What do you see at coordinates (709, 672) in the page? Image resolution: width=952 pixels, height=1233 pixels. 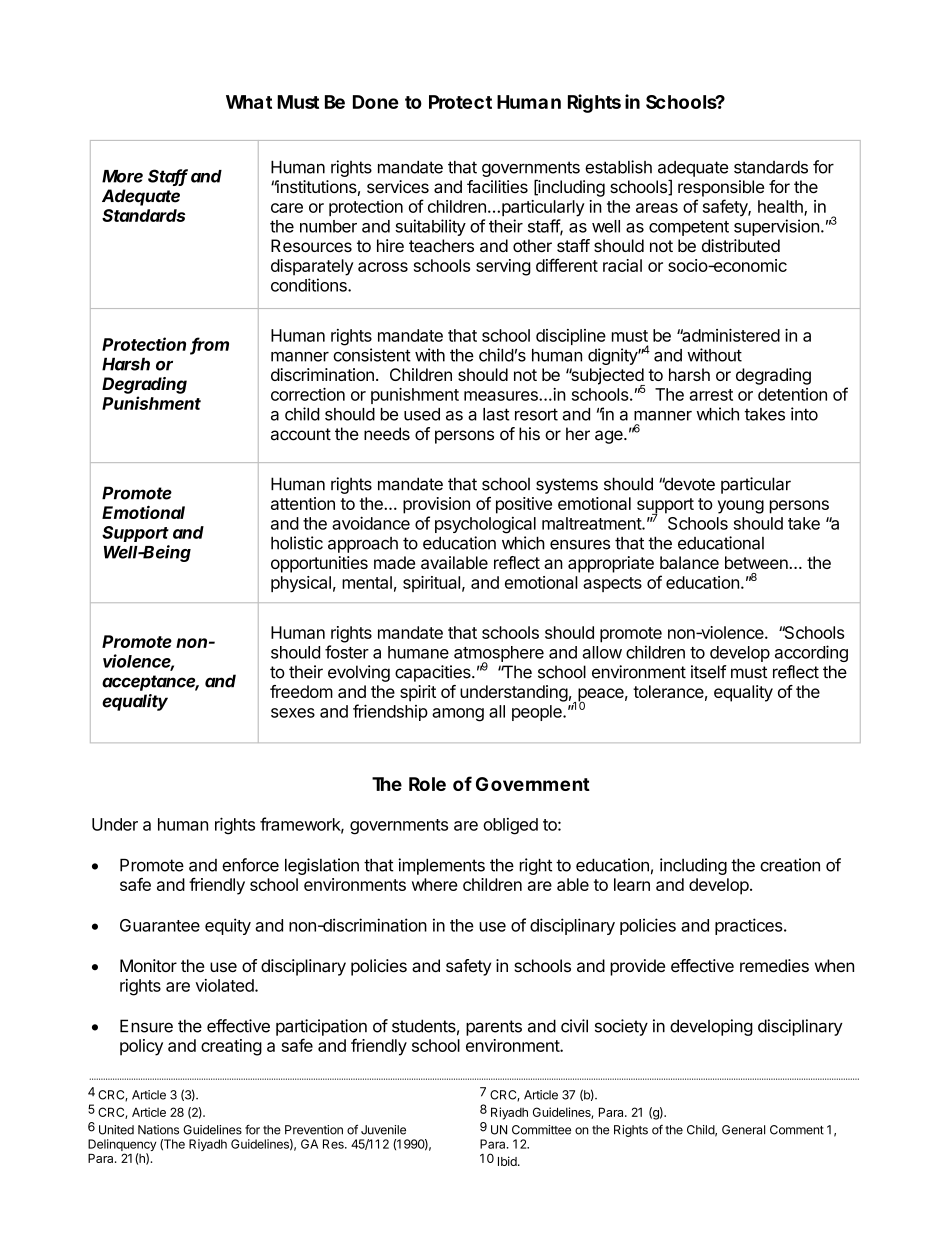 I see `itself` at bounding box center [709, 672].
